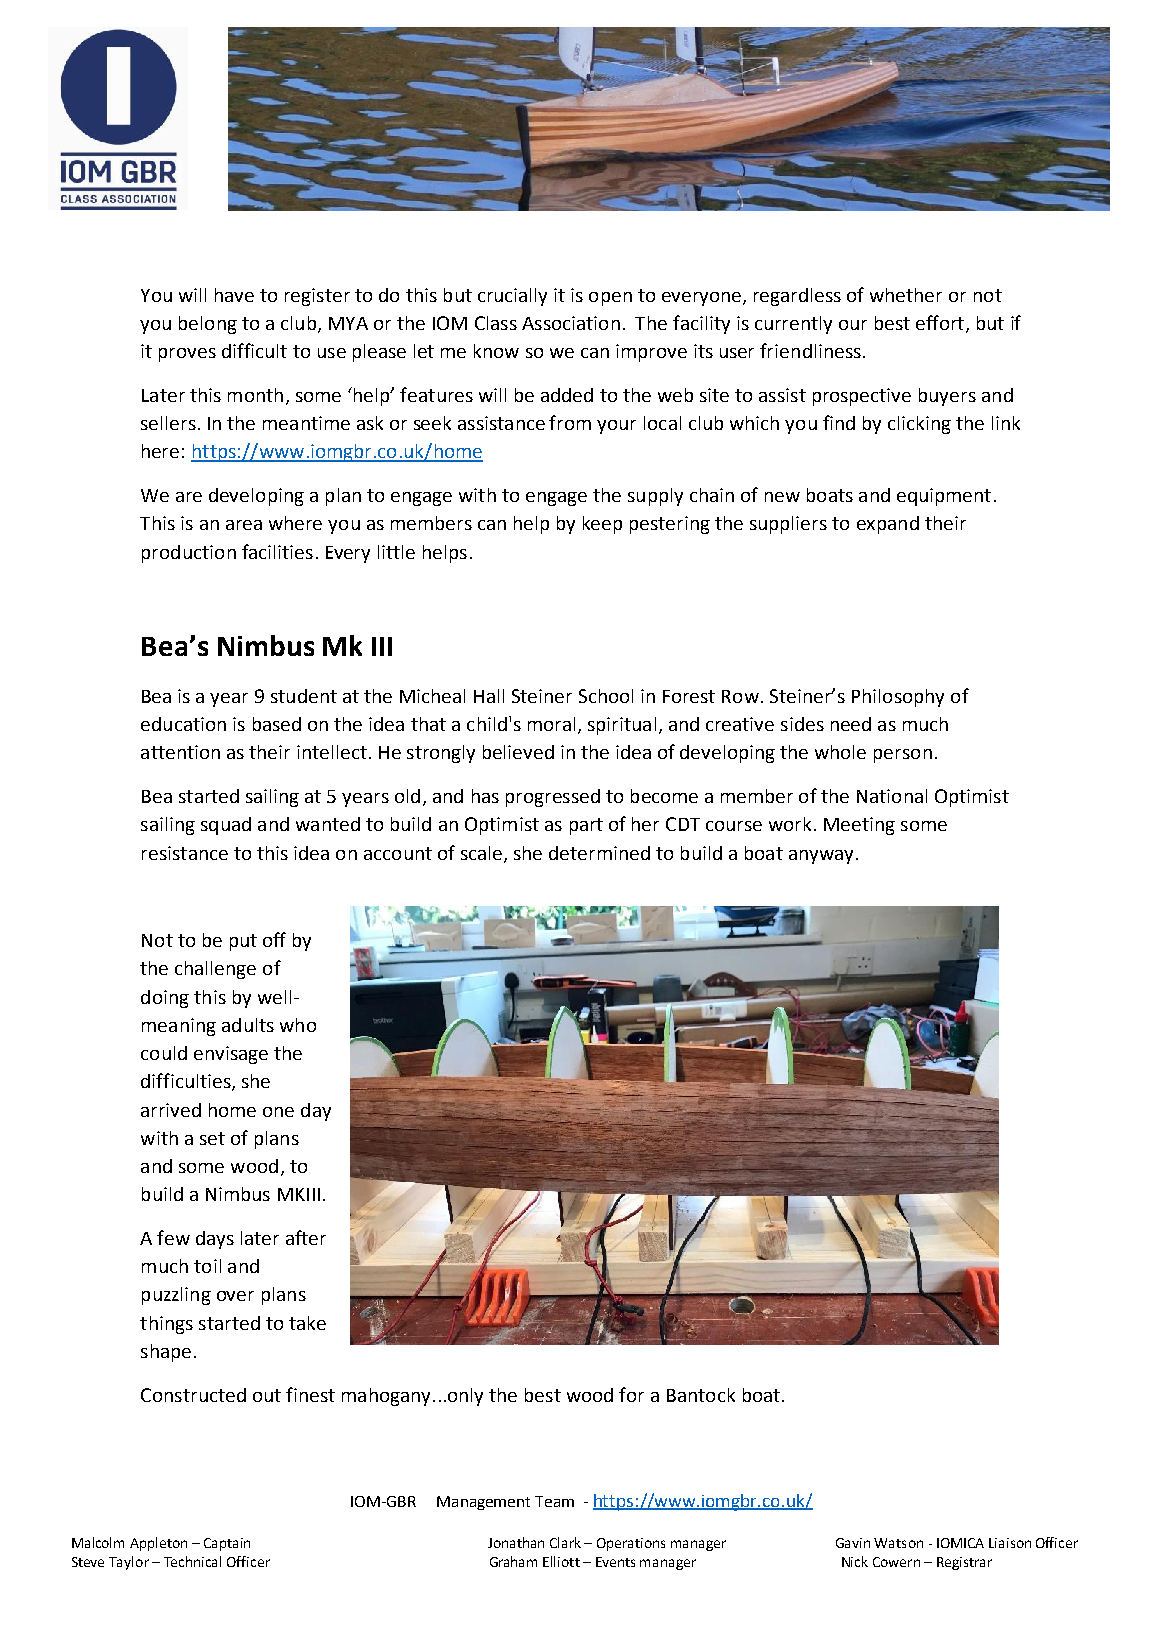  Describe the element at coordinates (158, 1544) in the document. I see `Appleton` at that location.
